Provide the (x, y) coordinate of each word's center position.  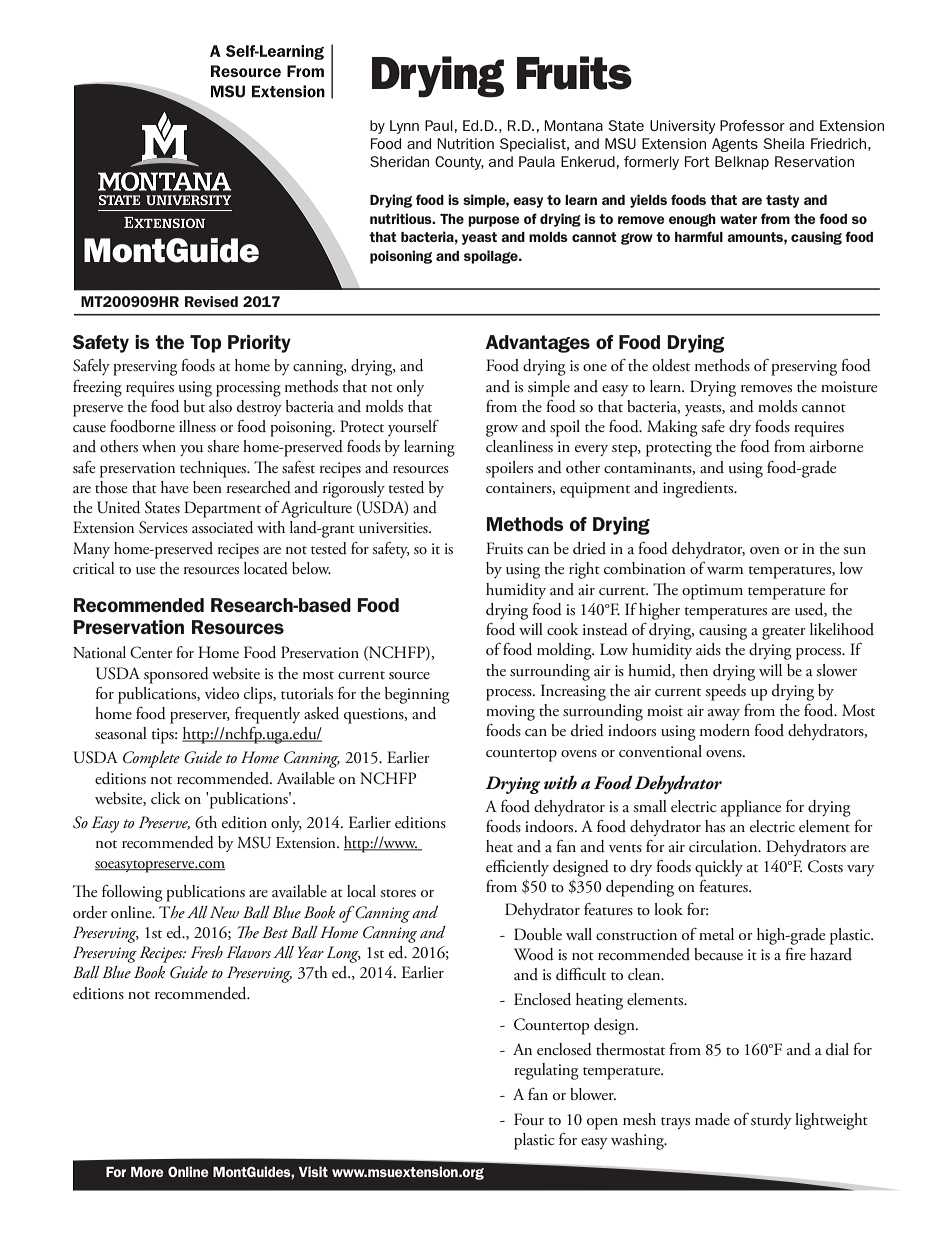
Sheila (783, 143)
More (147, 1172)
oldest (671, 365)
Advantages (538, 344)
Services (163, 527)
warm (725, 570)
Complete (151, 759)
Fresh (206, 952)
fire (795, 953)
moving (510, 713)
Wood (534, 954)
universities (394, 528)
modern (725, 730)
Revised (211, 301)
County (459, 163)
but (194, 406)
